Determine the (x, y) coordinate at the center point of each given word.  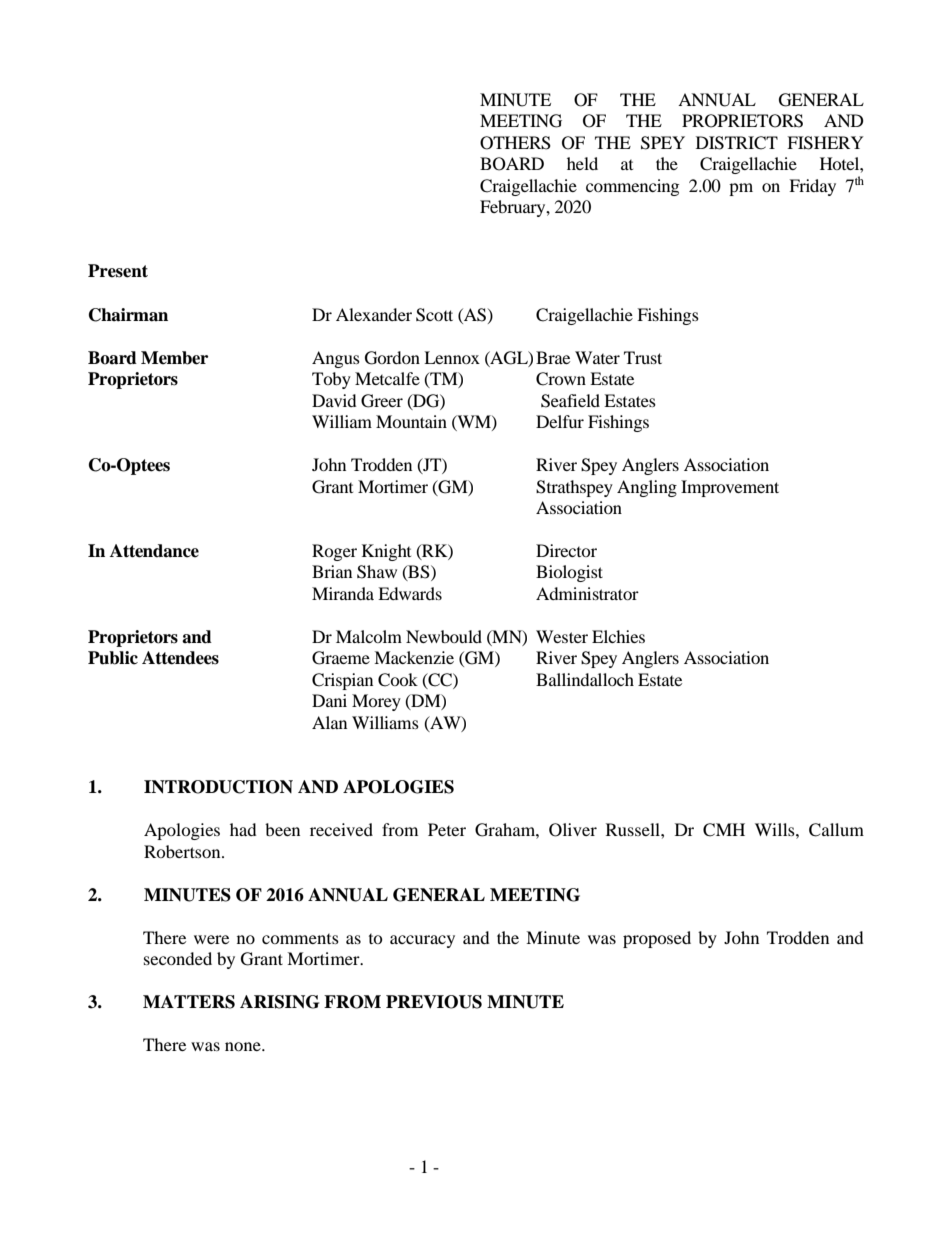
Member (174, 358)
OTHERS (515, 143)
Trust (643, 357)
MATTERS (189, 1002)
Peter (447, 829)
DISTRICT (737, 143)
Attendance (154, 551)
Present (118, 271)
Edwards (410, 593)
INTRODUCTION (218, 787)
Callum (836, 830)
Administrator (587, 593)
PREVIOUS (434, 1002)
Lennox (452, 357)
